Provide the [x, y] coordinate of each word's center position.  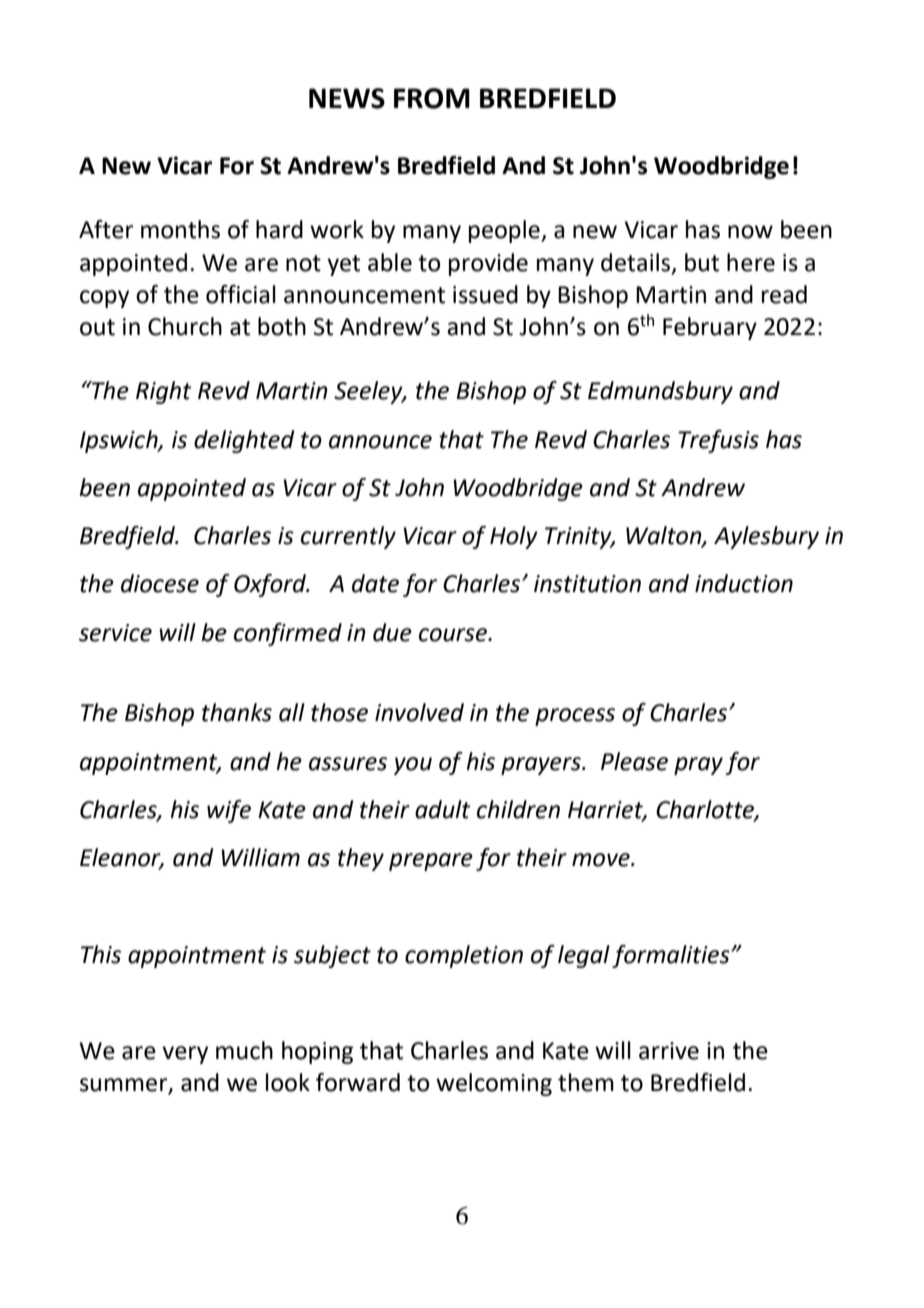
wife [229, 811]
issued [485, 294]
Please [634, 761]
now [750, 232]
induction [744, 583]
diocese [160, 583]
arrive [669, 1051]
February [710, 328]
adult [442, 809]
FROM [432, 98]
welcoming [494, 1084]
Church [185, 326]
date [375, 583]
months [180, 229]
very [185, 1055]
